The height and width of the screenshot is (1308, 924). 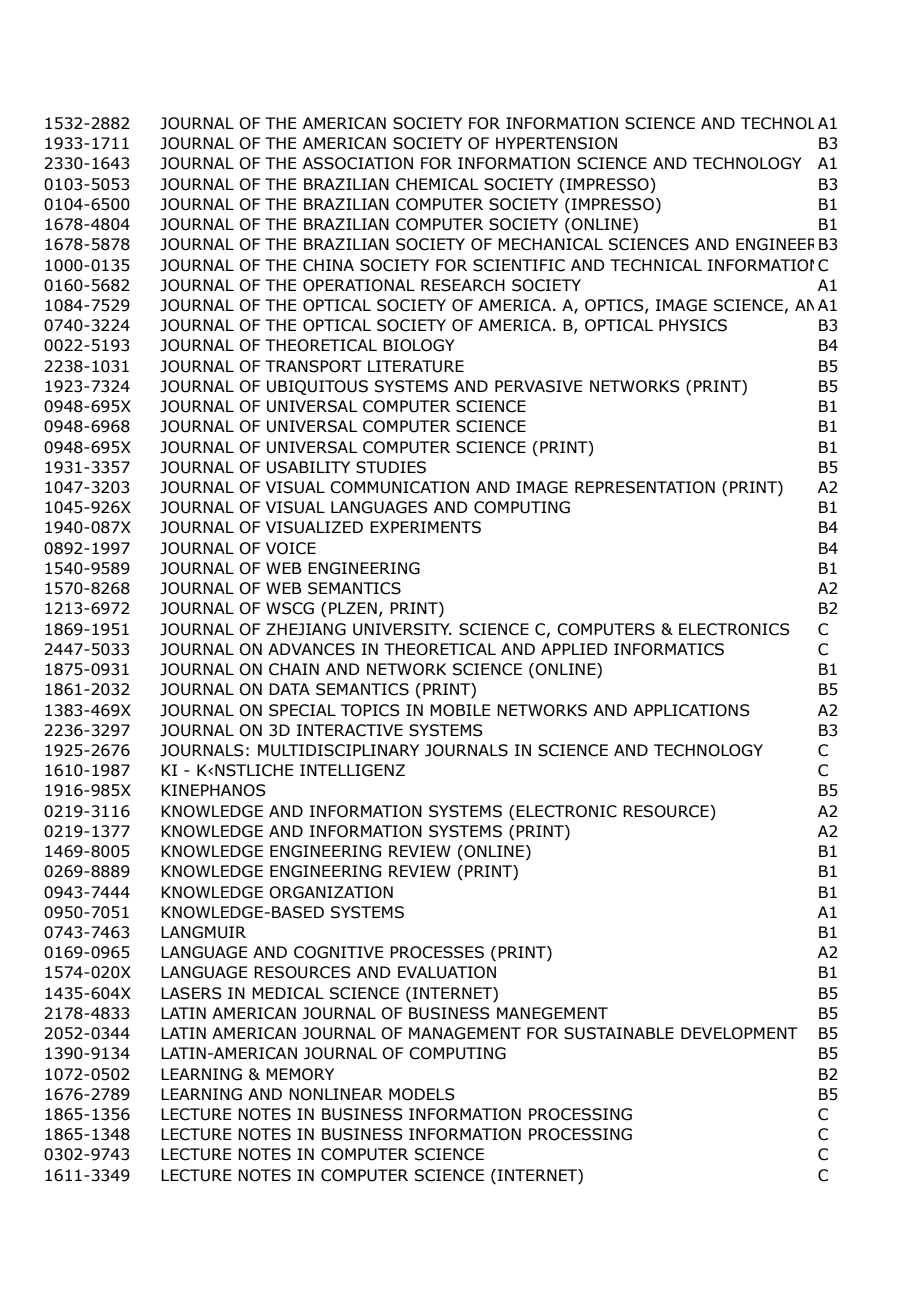 What do you see at coordinates (656, 265) in the screenshot?
I see `TECHNICAL` at bounding box center [656, 265].
